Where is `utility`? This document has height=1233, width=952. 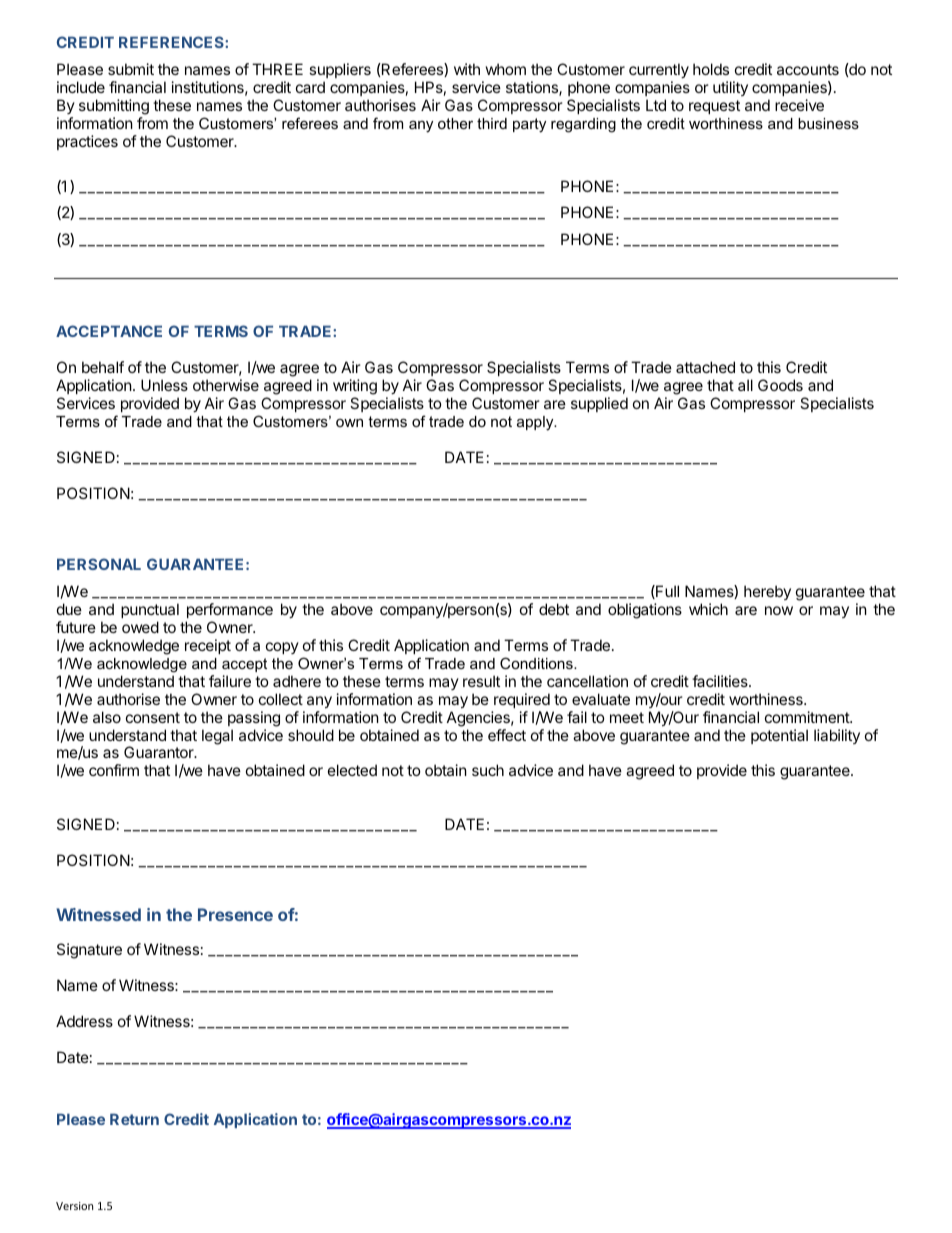
utility is located at coordinates (730, 88).
